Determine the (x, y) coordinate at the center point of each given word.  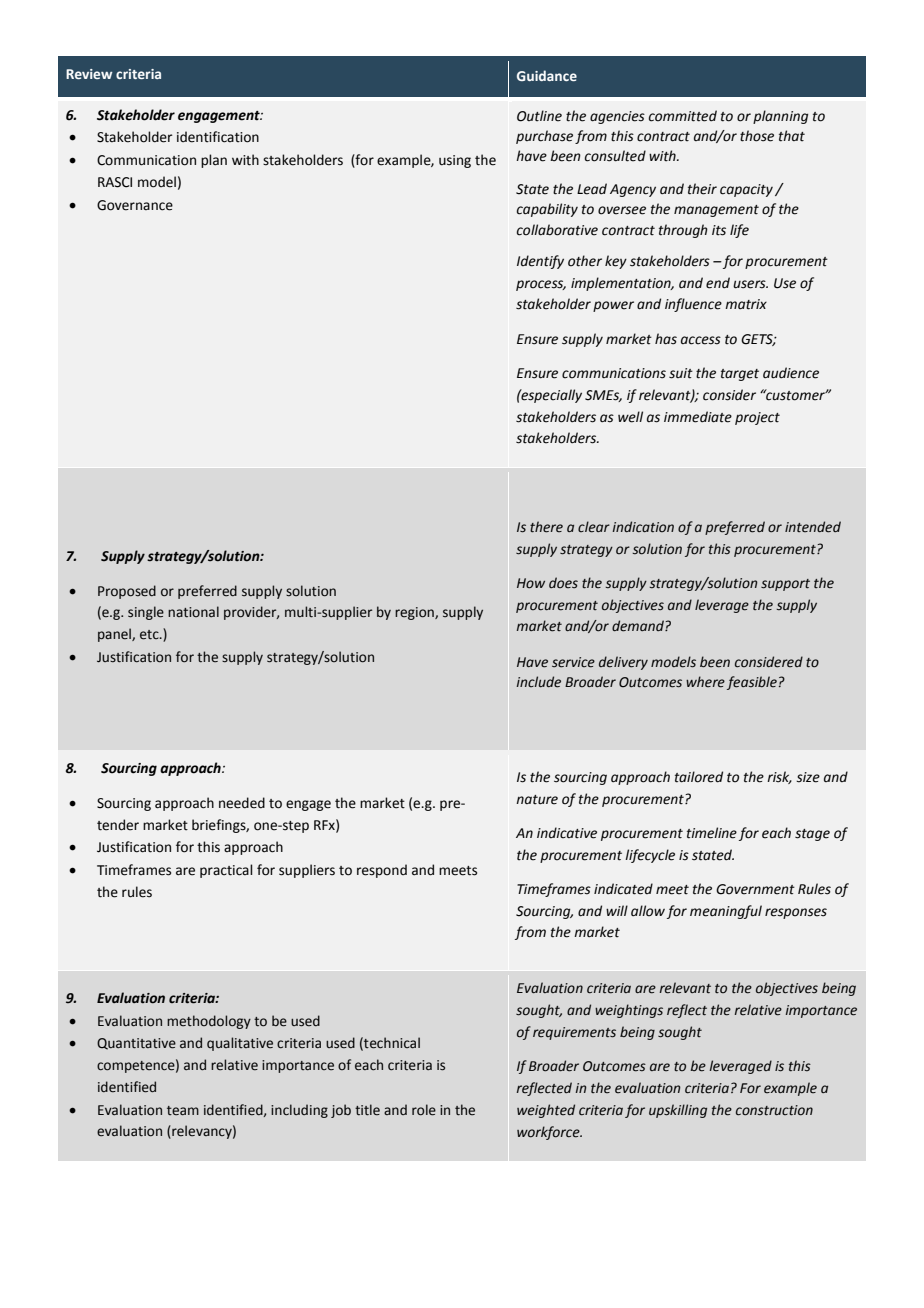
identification (218, 137)
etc (150, 635)
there (546, 527)
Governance (135, 205)
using (455, 161)
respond (382, 871)
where (705, 682)
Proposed (127, 592)
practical (226, 871)
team (183, 1111)
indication (643, 527)
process (541, 285)
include (539, 682)
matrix (746, 304)
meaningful (726, 912)
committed (683, 116)
